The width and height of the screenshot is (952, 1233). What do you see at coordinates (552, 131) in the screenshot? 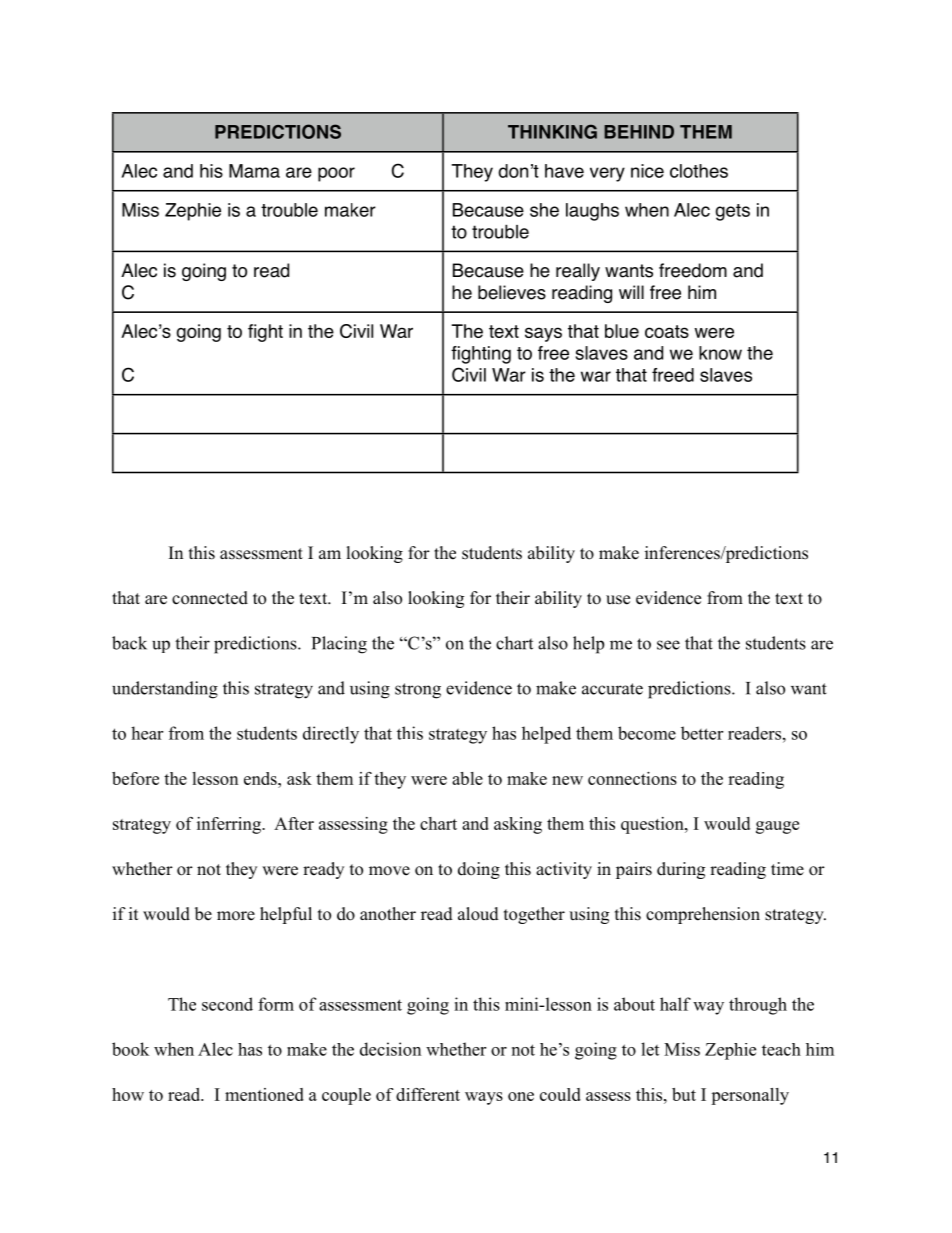
I see `THINKING` at bounding box center [552, 131].
